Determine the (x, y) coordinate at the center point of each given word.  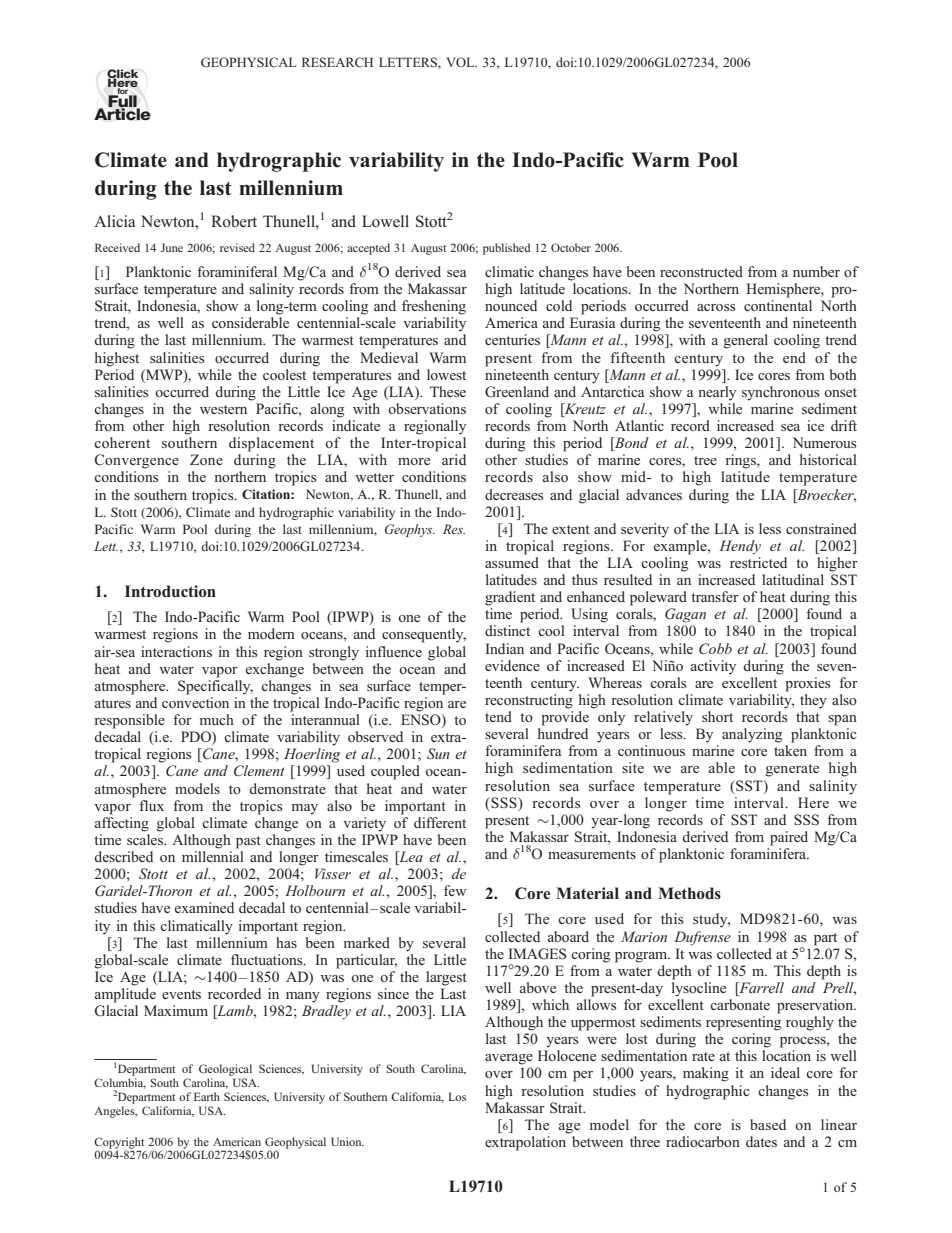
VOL (461, 62)
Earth (207, 1096)
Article (122, 113)
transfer (715, 596)
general (746, 341)
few (455, 890)
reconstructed (701, 271)
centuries (512, 339)
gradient (510, 598)
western (223, 409)
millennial (213, 856)
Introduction (170, 591)
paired (789, 838)
